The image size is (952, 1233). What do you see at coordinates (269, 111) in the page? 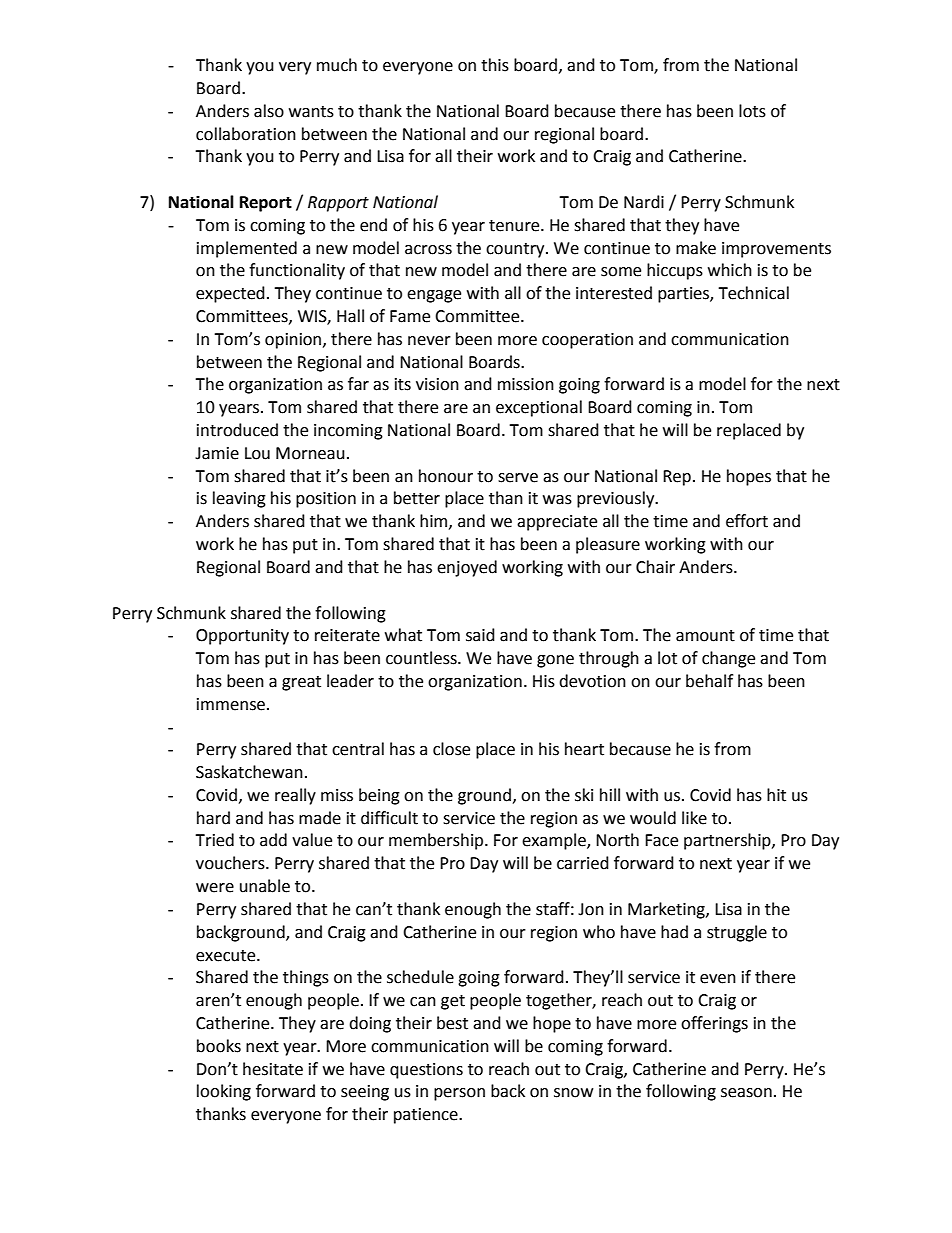
I see `also` at bounding box center [269, 111].
